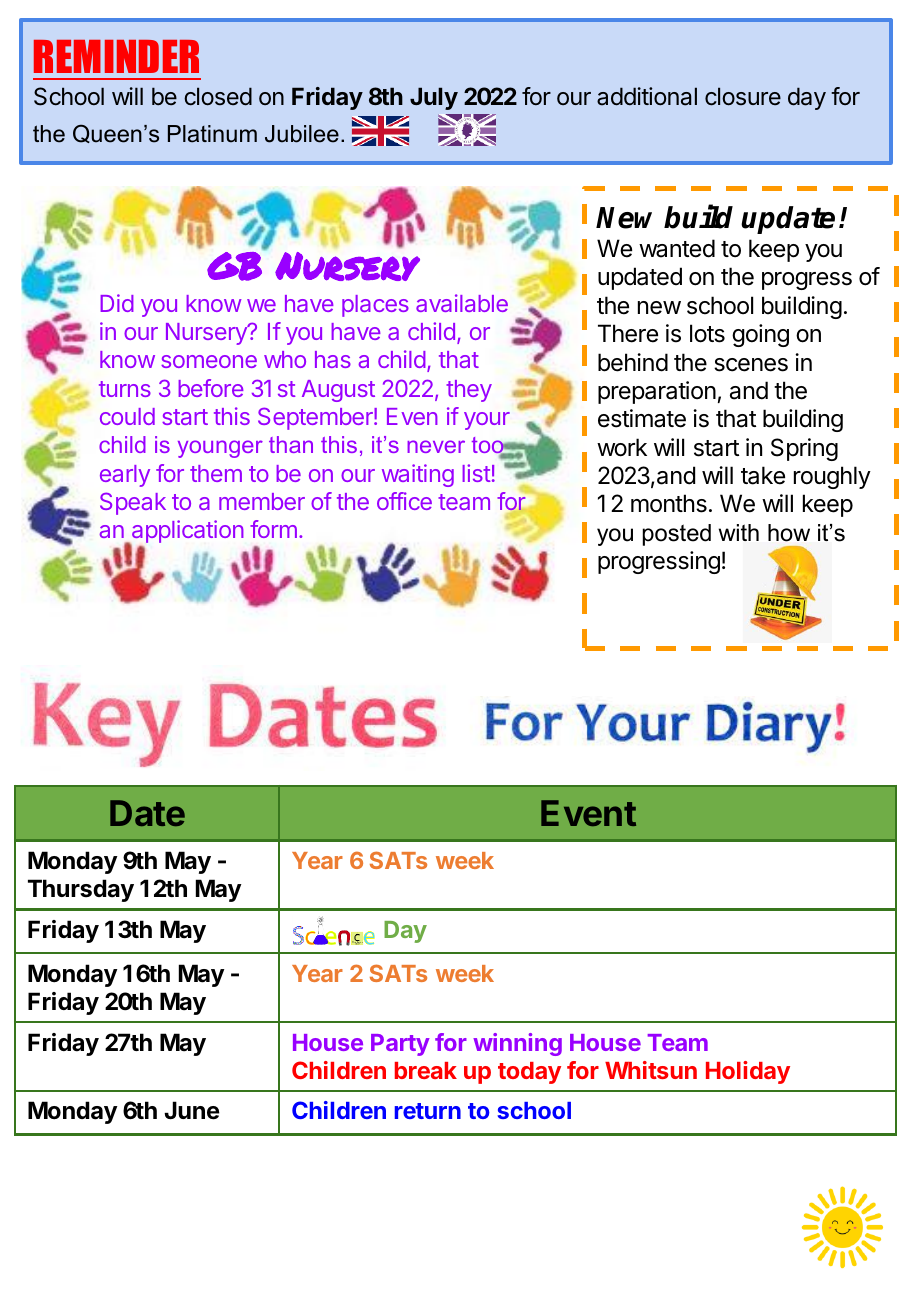 The height and width of the image is (1316, 911). Describe the element at coordinates (404, 501) in the image. I see `office` at that location.
